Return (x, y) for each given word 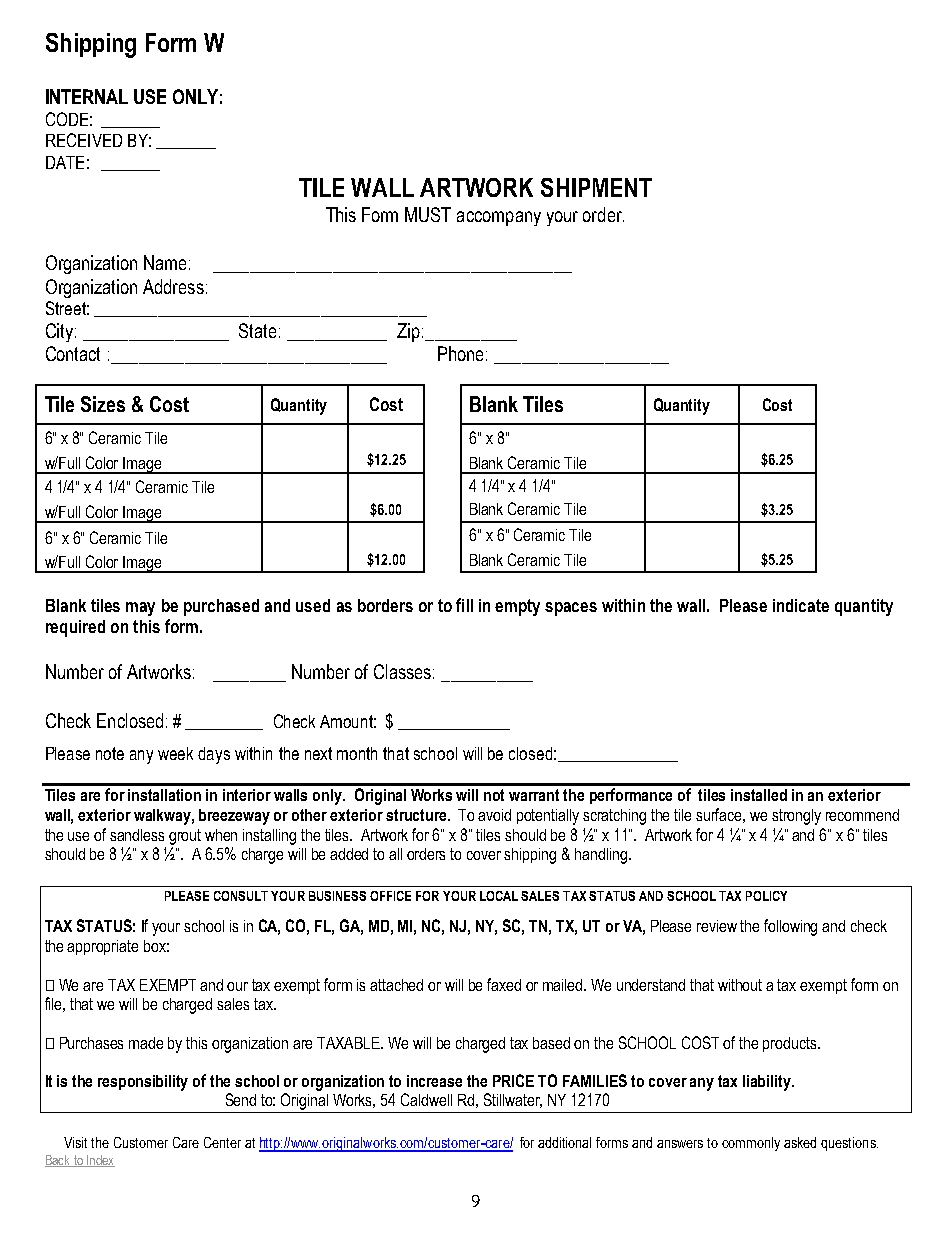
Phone (460, 353)
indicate (801, 605)
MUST (428, 214)
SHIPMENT (596, 187)
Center (222, 1142)
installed (759, 795)
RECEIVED (84, 140)
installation (164, 795)
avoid (494, 815)
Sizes (103, 404)
